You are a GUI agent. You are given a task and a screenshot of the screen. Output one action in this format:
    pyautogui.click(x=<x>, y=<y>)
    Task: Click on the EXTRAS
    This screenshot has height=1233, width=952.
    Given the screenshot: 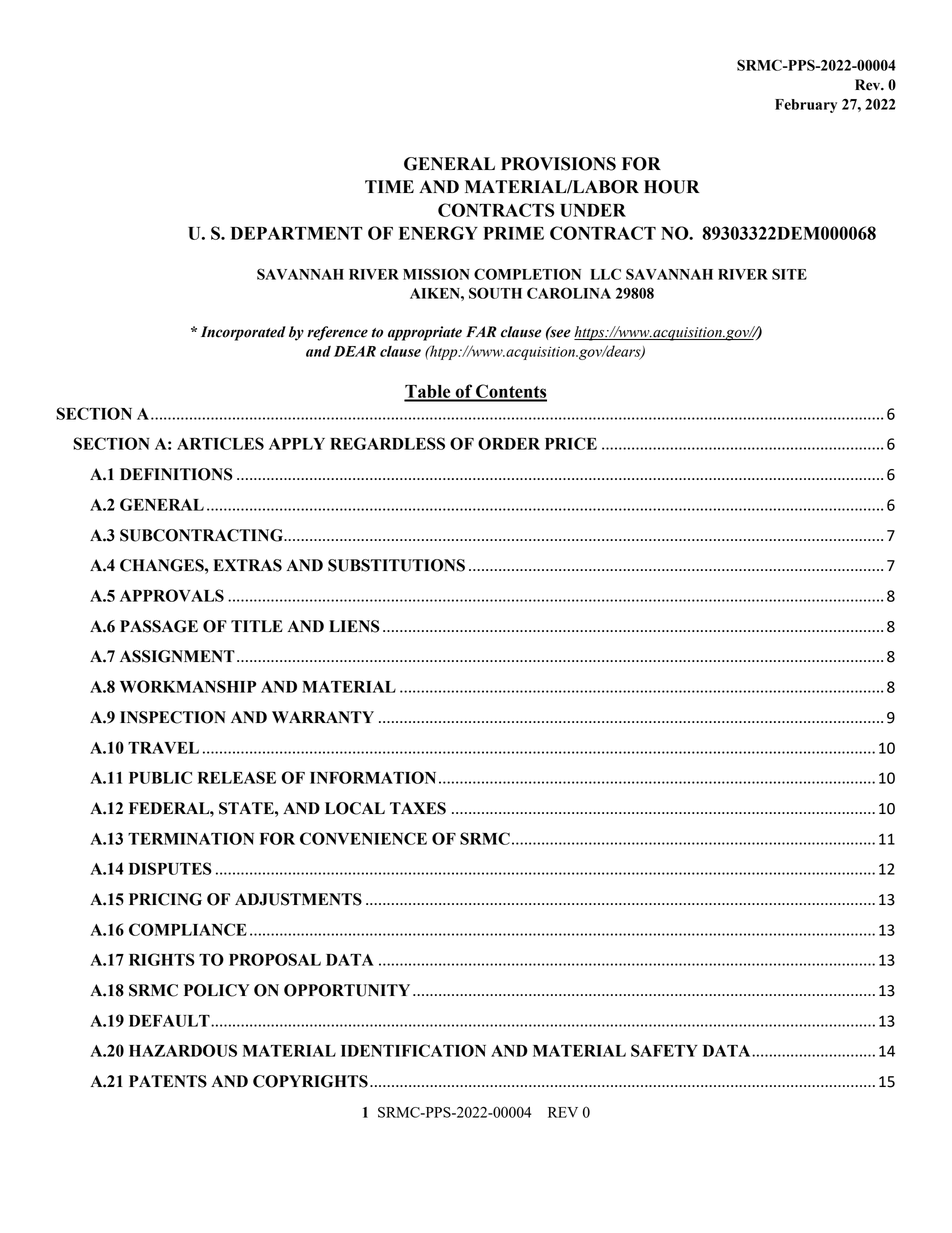 What is the action you would take?
    pyautogui.click(x=247, y=565)
